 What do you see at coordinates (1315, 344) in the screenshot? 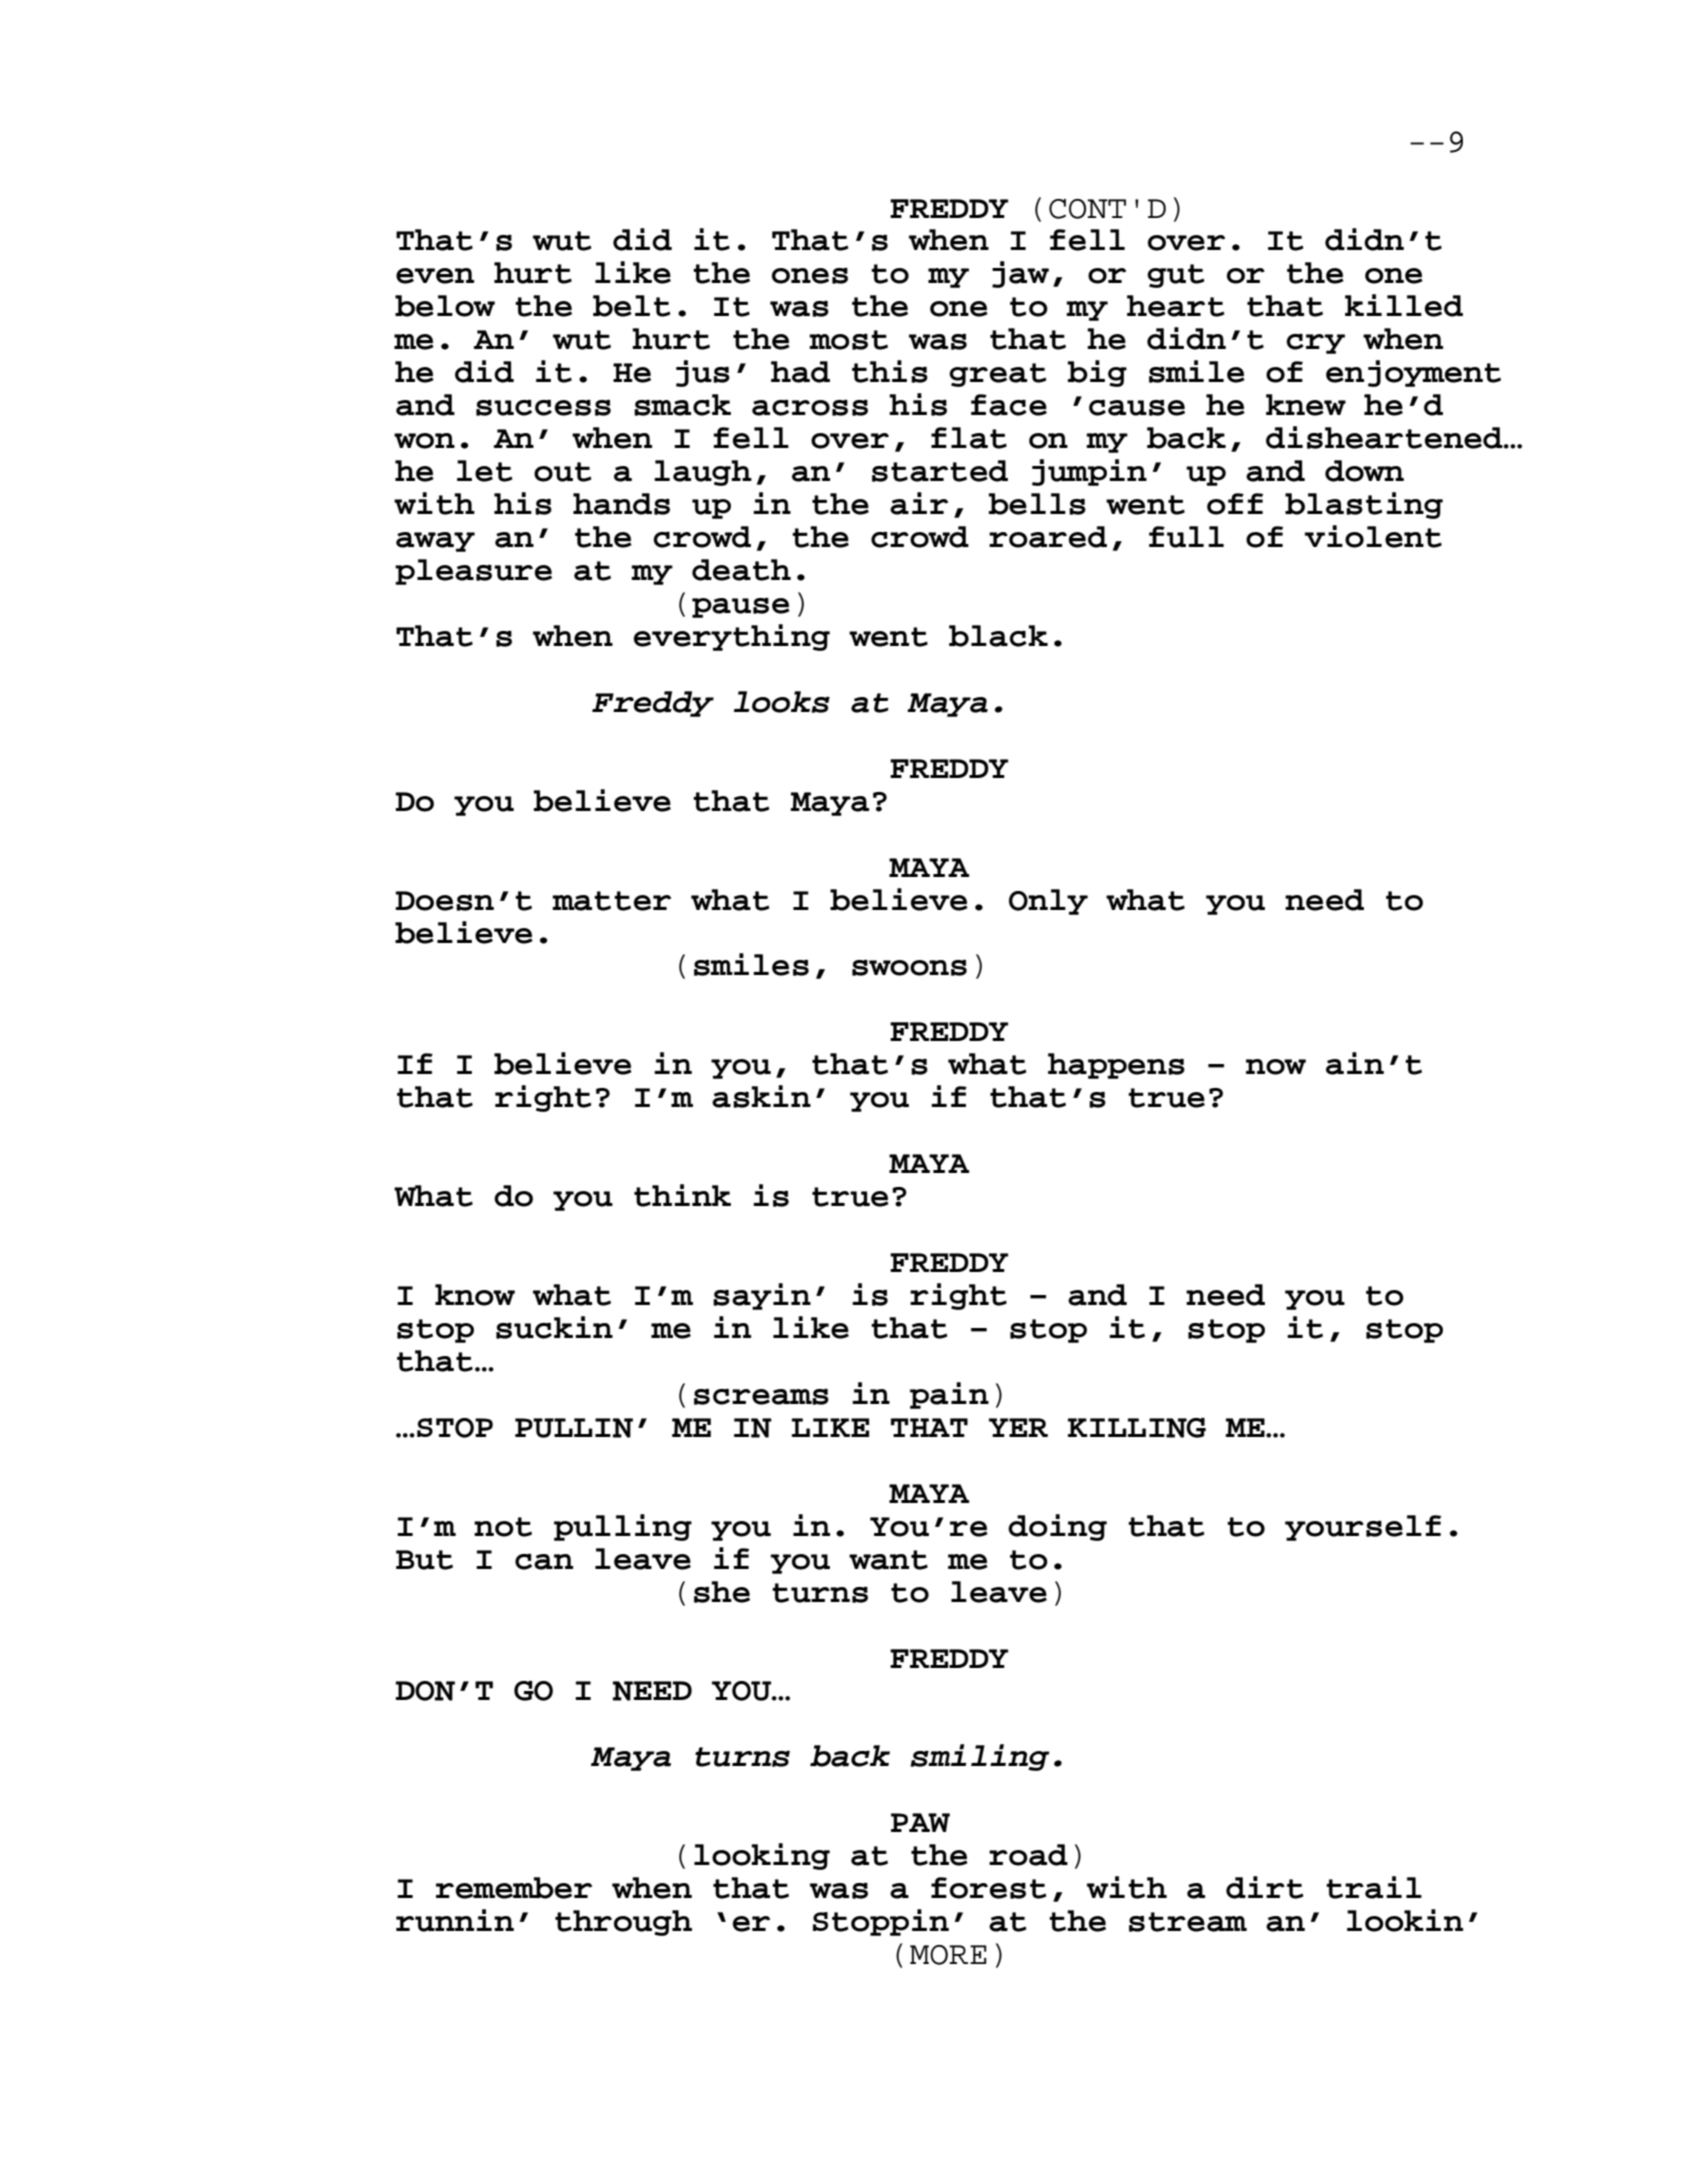
I see `cry` at bounding box center [1315, 344].
